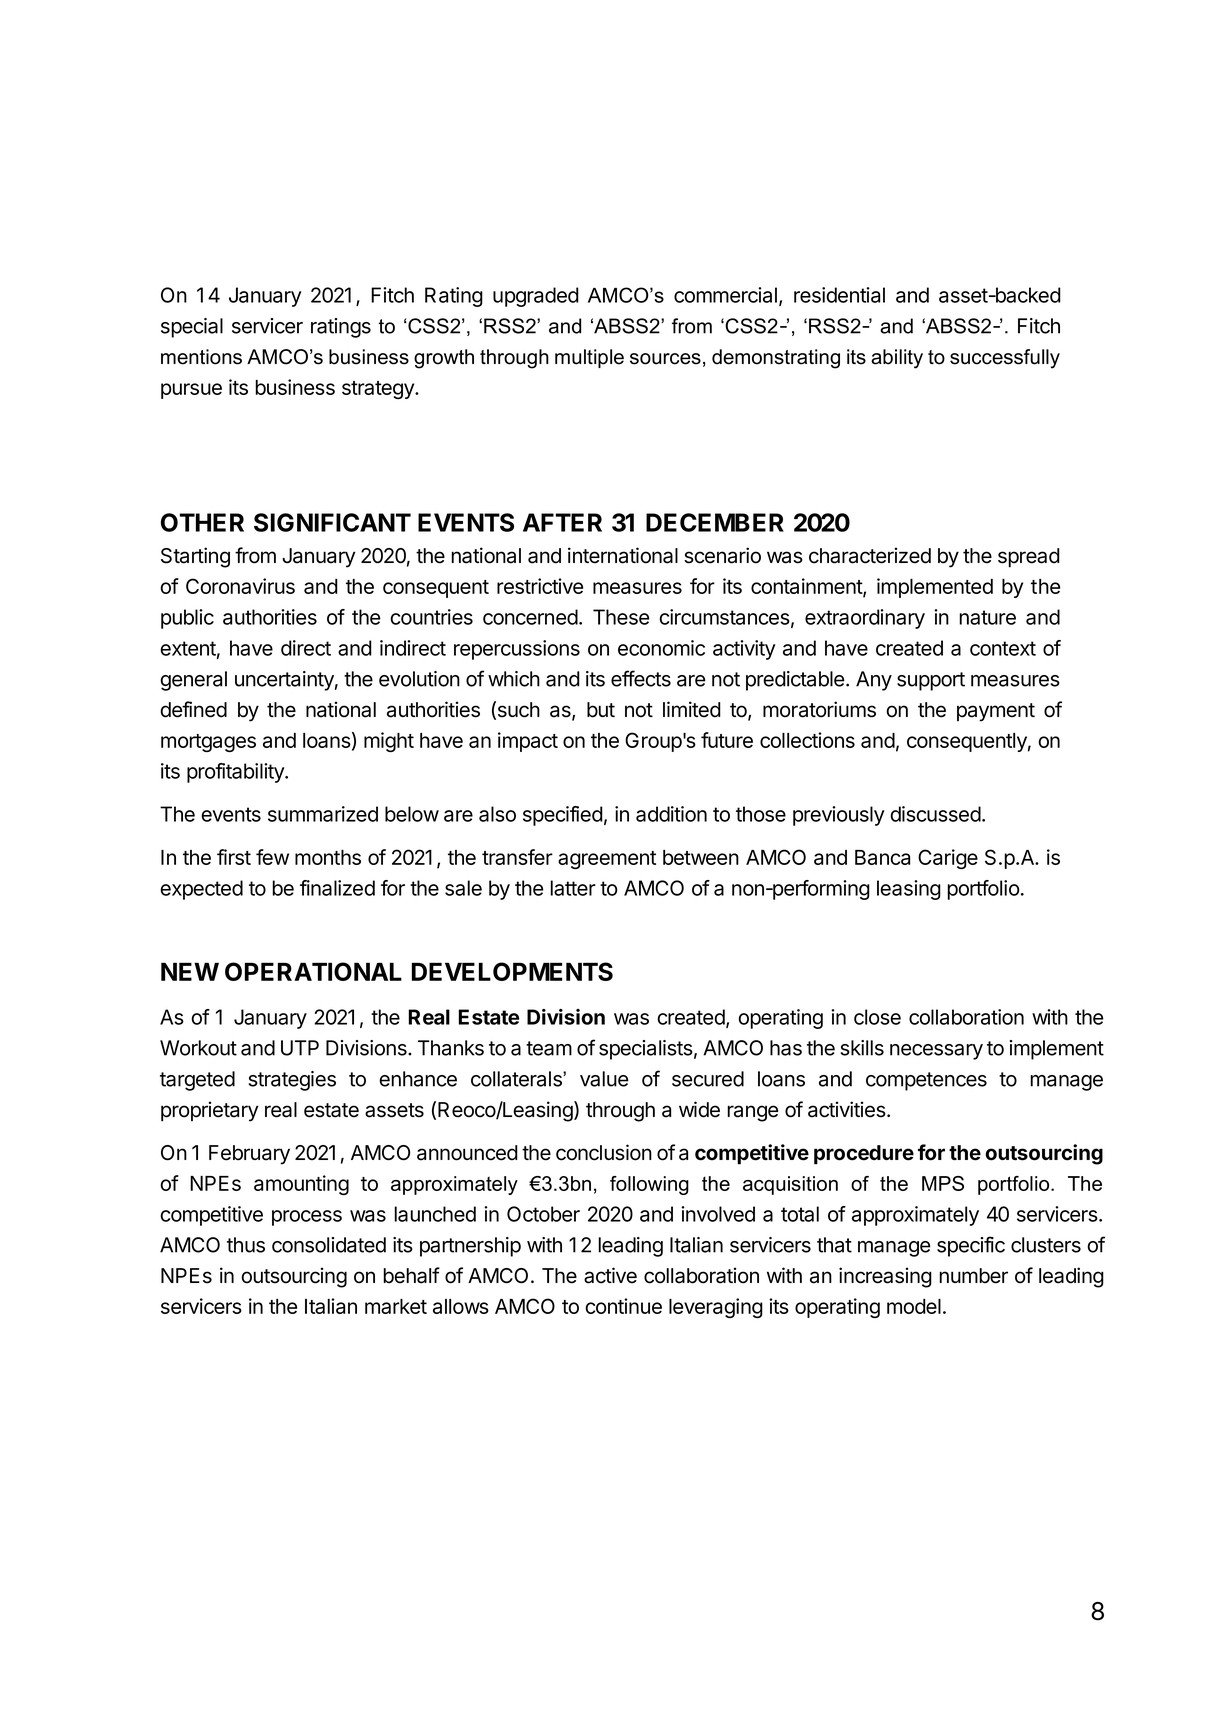  Describe the element at coordinates (610, 1275) in the document. I see `active` at that location.
